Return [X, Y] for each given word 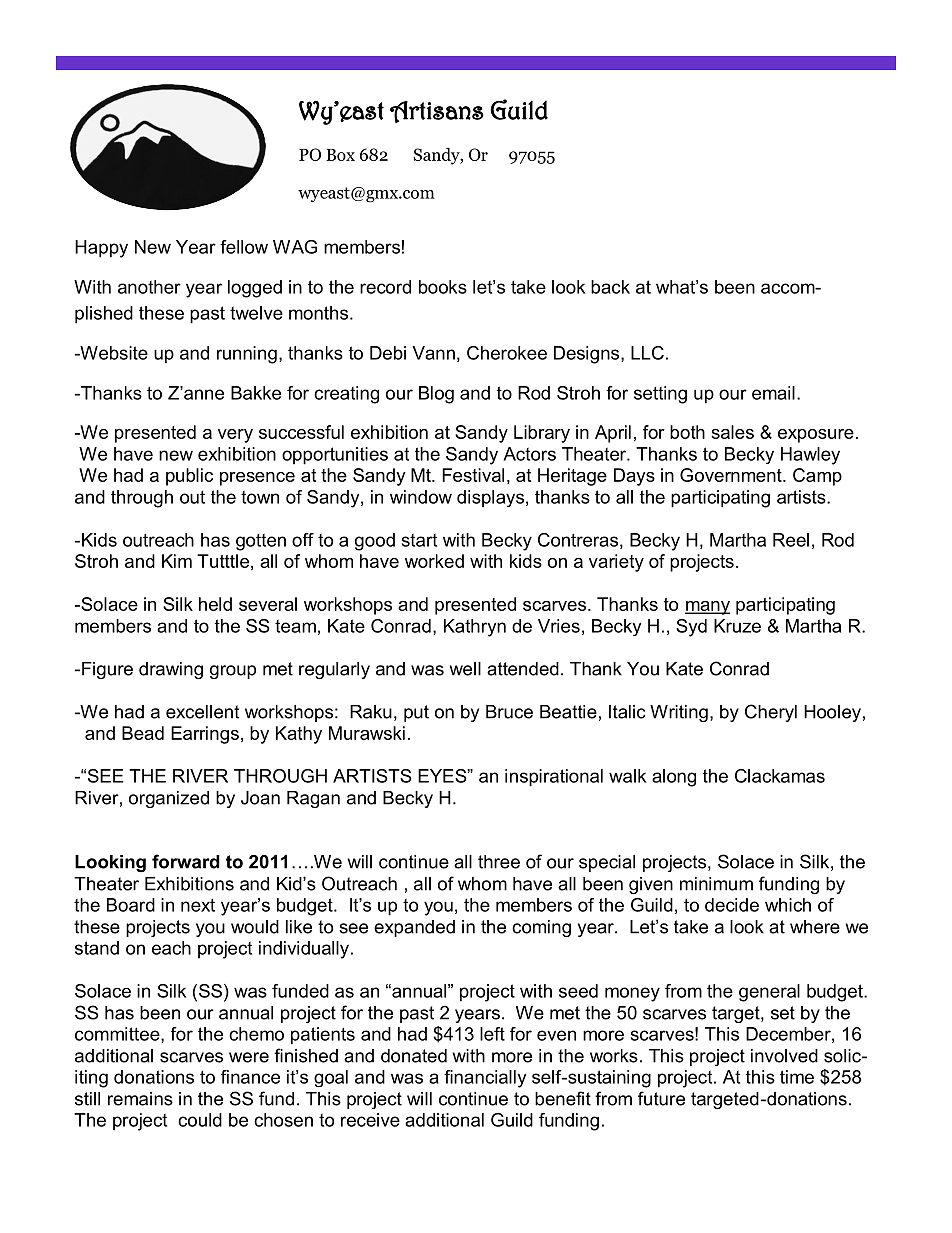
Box [340, 155]
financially [485, 1079]
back [610, 287]
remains [140, 1099]
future [661, 1098]
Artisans [437, 112]
